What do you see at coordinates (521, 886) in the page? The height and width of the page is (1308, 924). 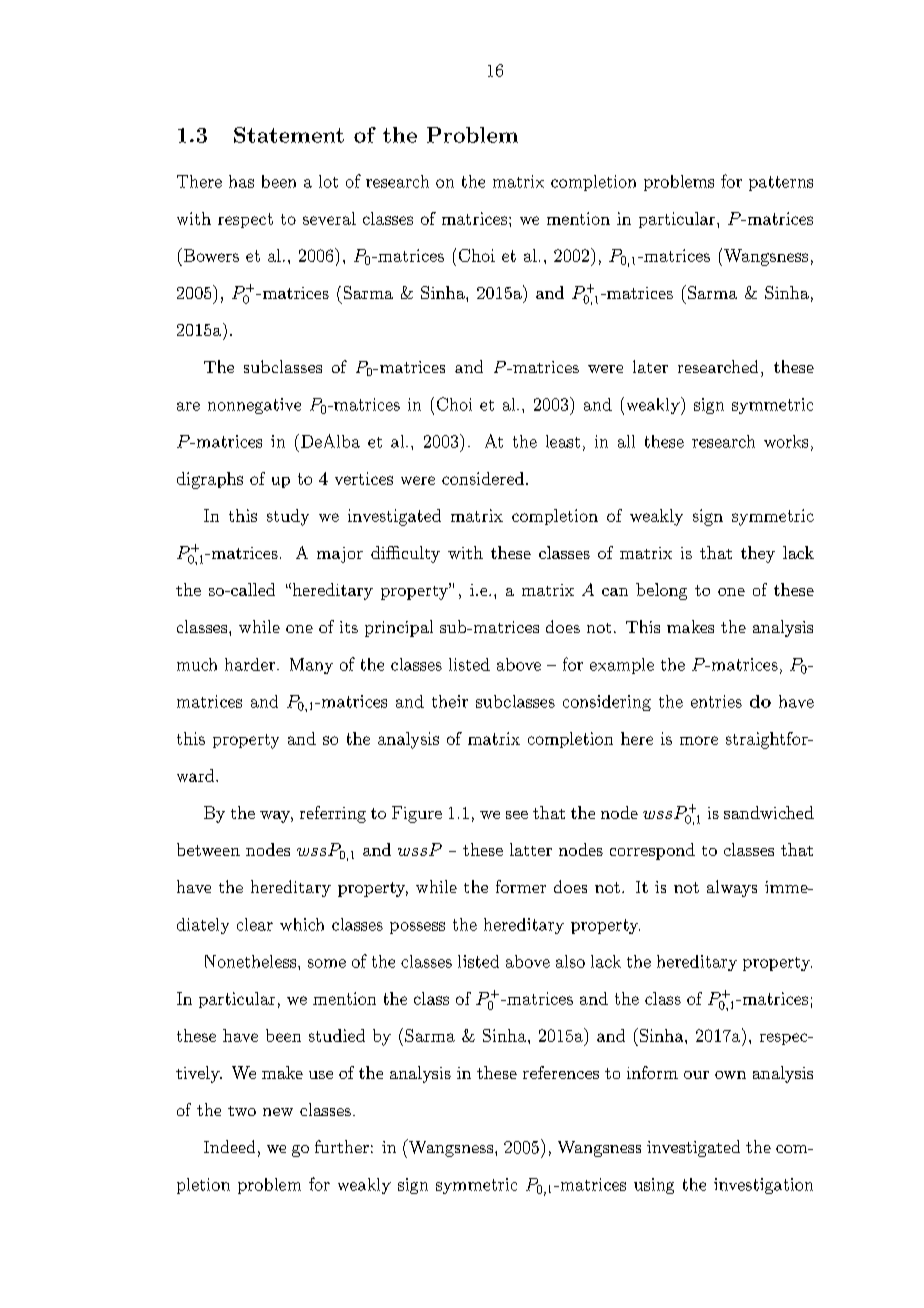 I see `former` at bounding box center [521, 886].
